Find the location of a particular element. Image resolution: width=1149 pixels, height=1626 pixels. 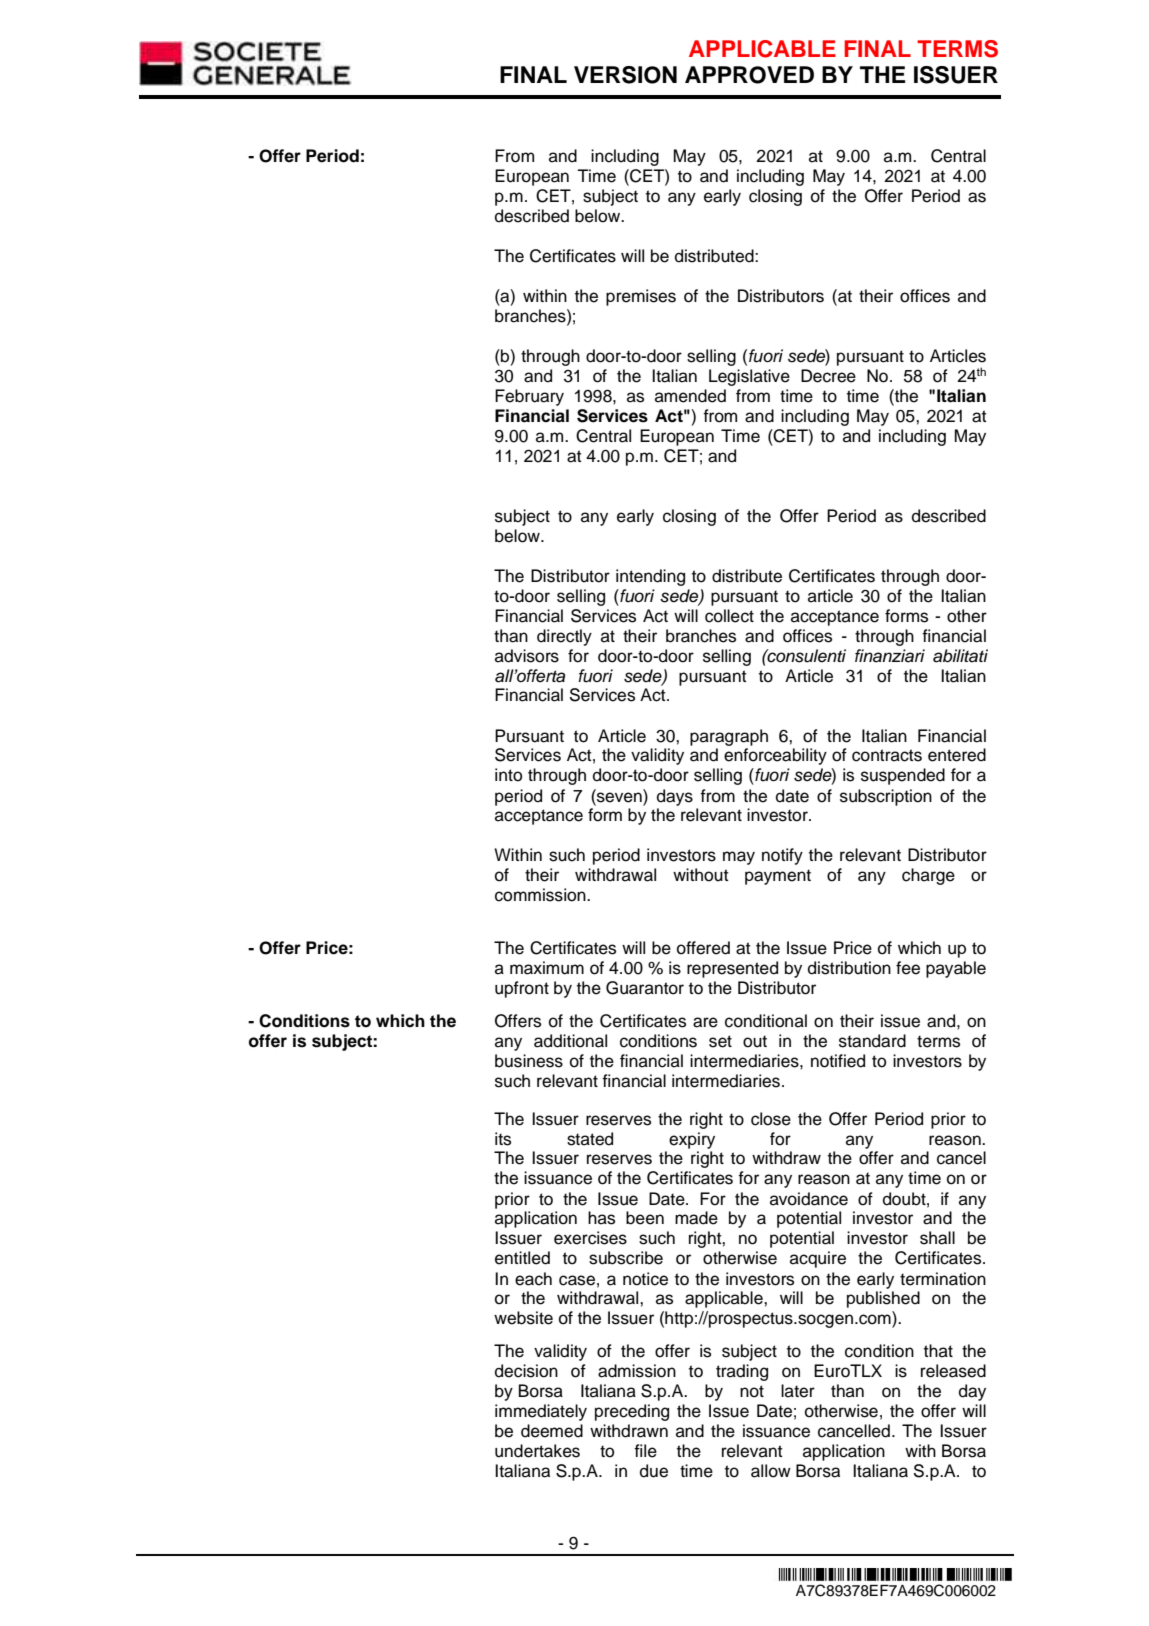

into is located at coordinates (508, 775).
